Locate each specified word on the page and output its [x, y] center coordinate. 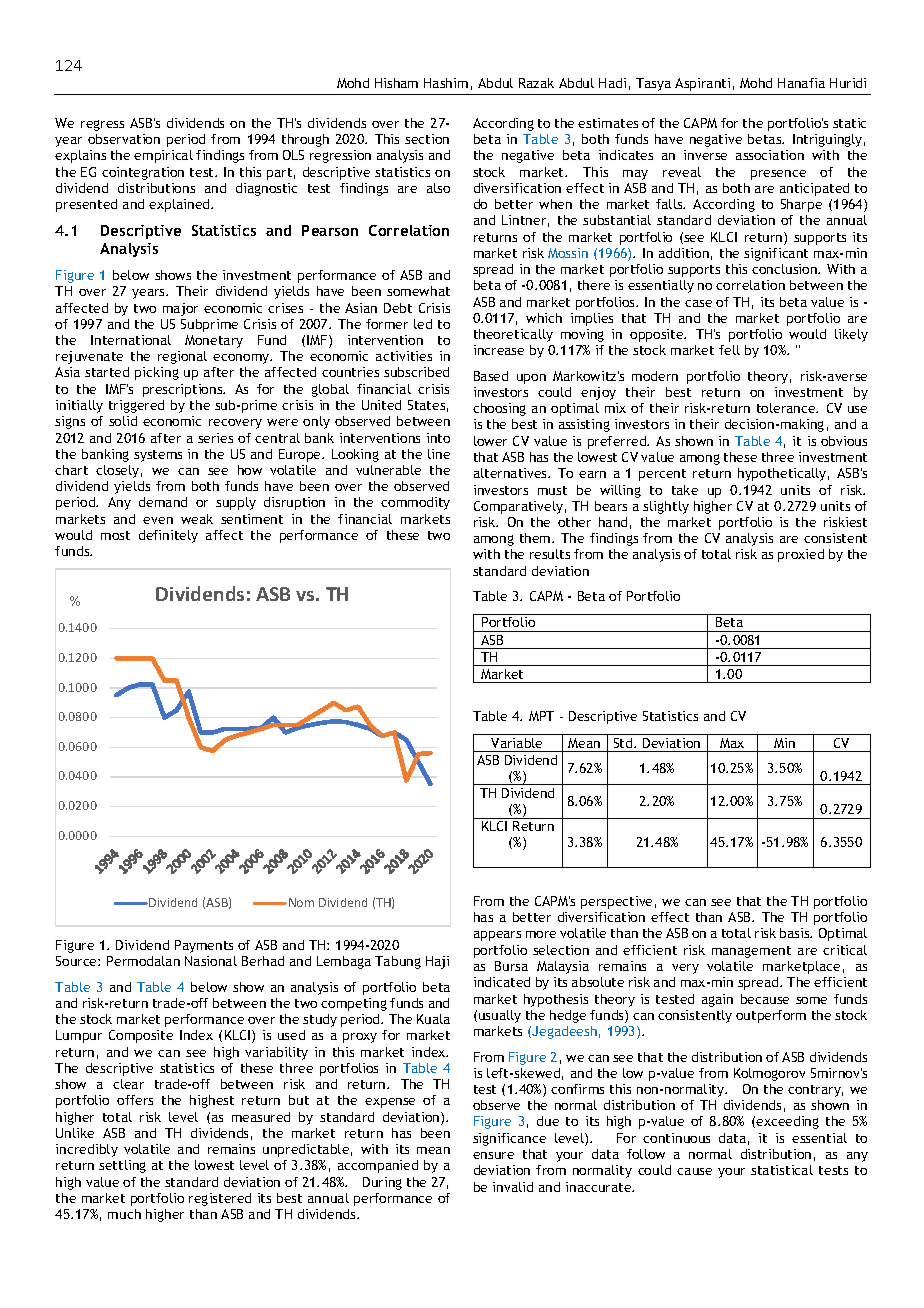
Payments [204, 946]
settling [122, 1166]
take [685, 490]
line [439, 454]
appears [497, 936]
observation [124, 139]
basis [796, 933]
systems [158, 456]
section [427, 139]
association [770, 155]
